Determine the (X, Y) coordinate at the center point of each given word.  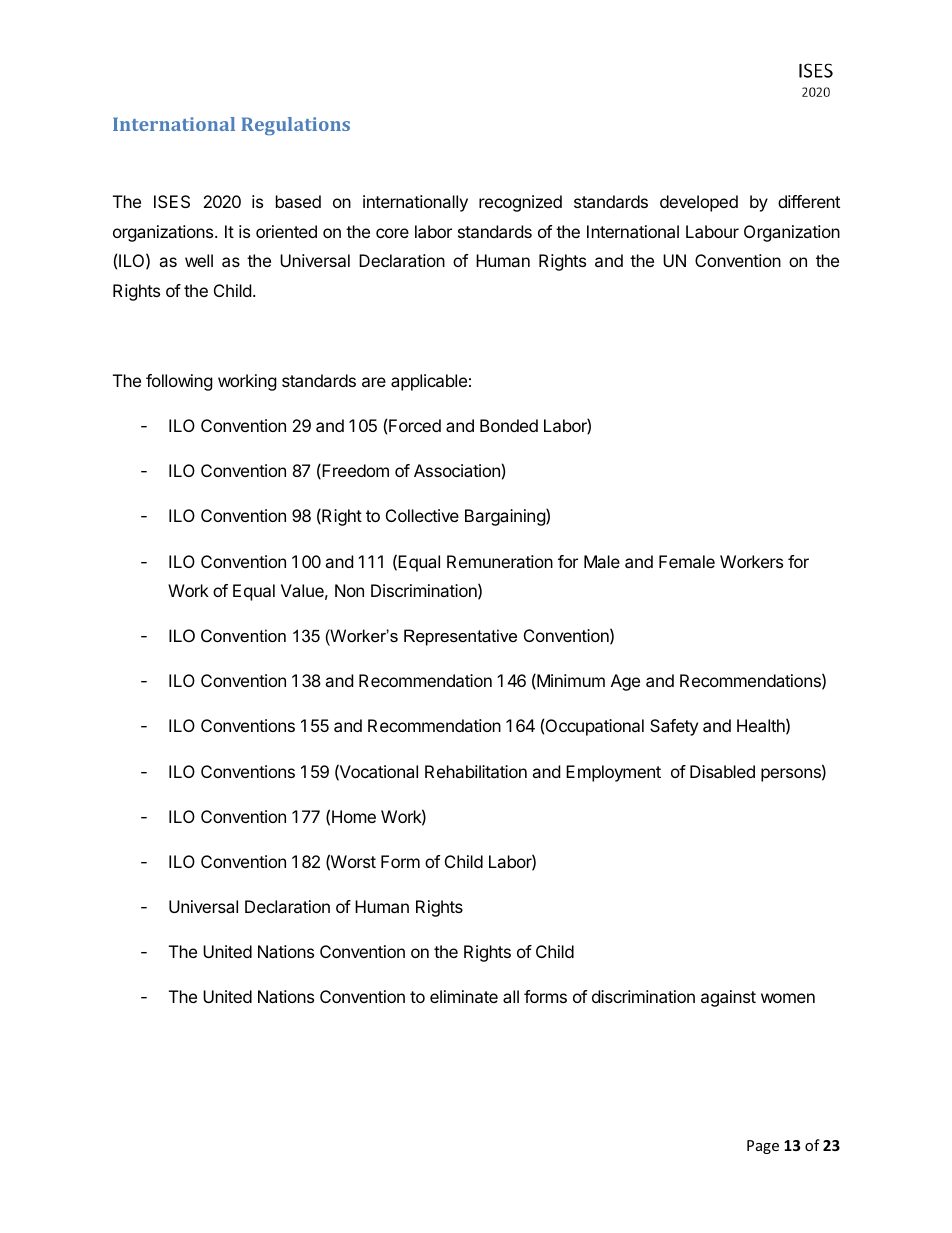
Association (457, 470)
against (728, 998)
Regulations (295, 126)
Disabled (722, 771)
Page (763, 1147)
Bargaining (506, 517)
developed (699, 203)
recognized (520, 203)
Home (354, 816)
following (179, 382)
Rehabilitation (476, 771)
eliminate (464, 996)
